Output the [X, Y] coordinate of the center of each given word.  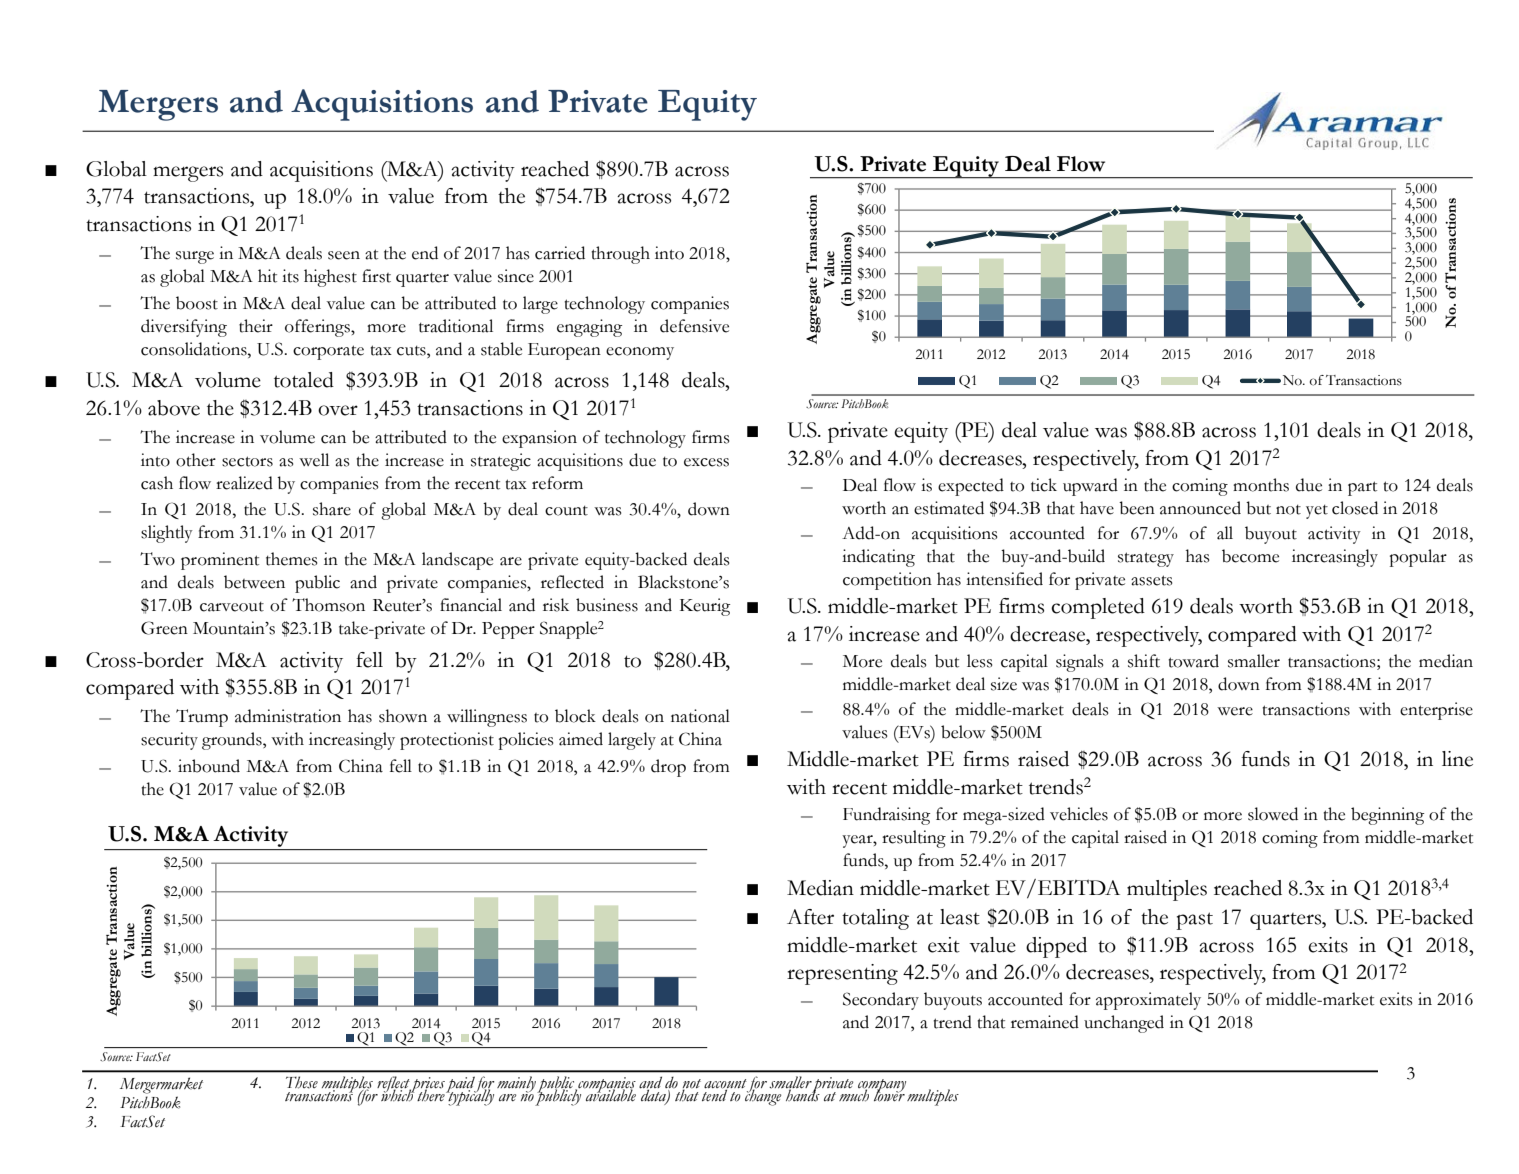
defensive [694, 326]
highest [330, 278]
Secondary [881, 1001]
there [431, 1094]
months [1261, 485]
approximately [1148, 1001]
